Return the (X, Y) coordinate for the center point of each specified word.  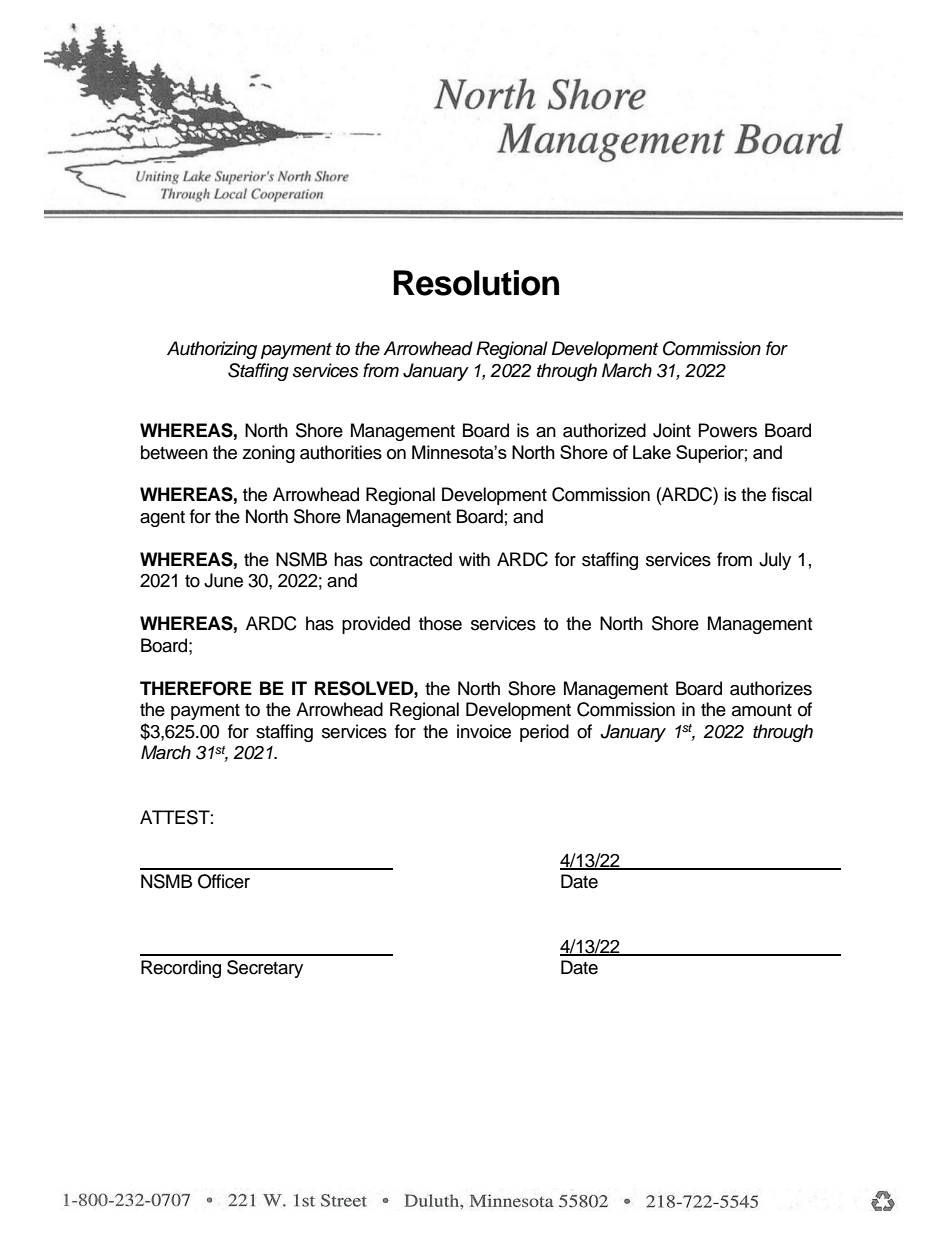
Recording (181, 969)
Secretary (265, 969)
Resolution (476, 283)
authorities (341, 452)
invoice (484, 731)
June (223, 580)
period (544, 733)
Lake (652, 452)
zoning (268, 454)
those (440, 623)
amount (762, 710)
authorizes (771, 688)
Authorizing (212, 350)
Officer (224, 881)
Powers (728, 430)
